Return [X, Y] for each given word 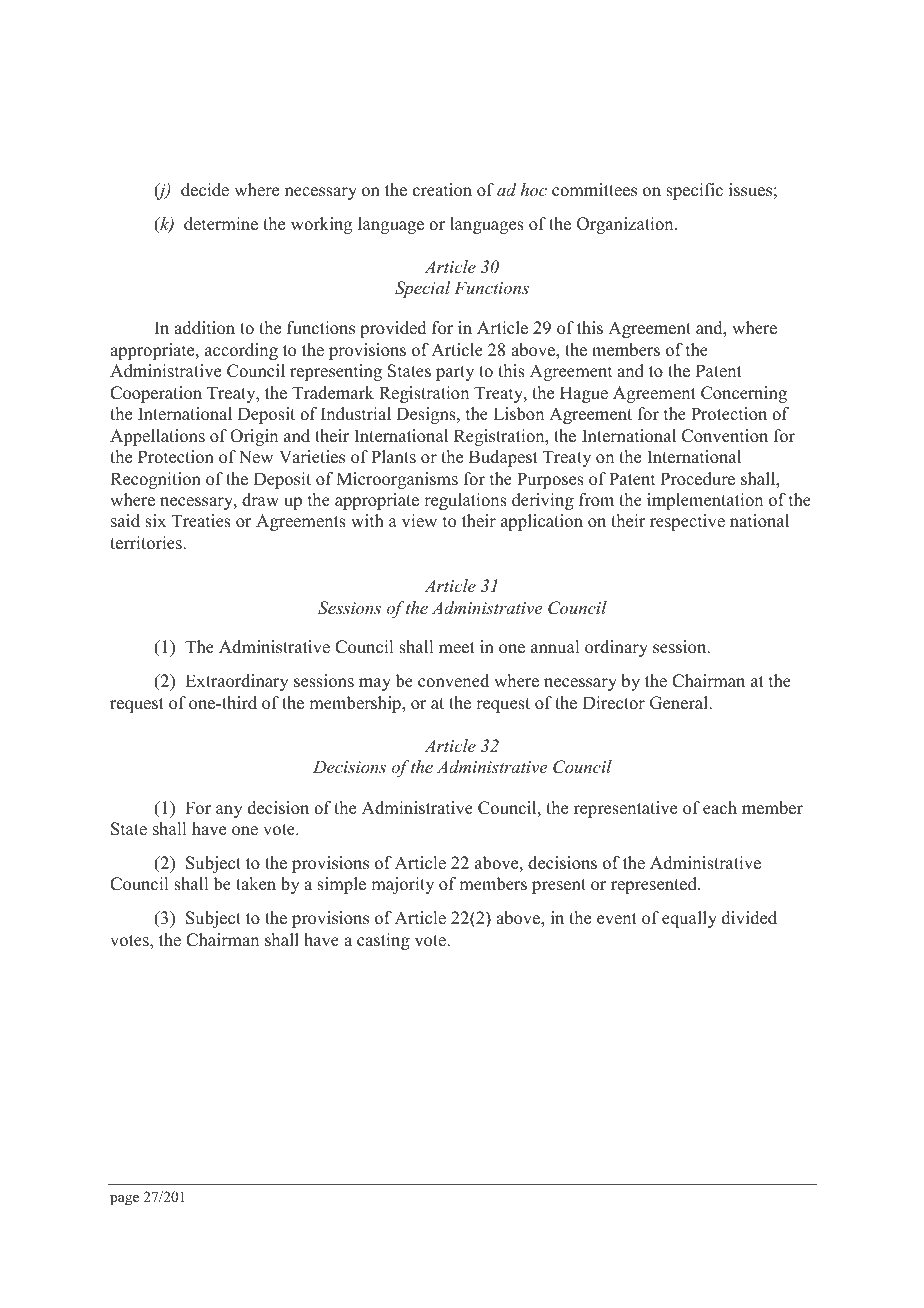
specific [694, 191]
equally [689, 919]
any [229, 811]
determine [221, 224]
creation [442, 190]
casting [383, 941]
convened [453, 681]
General [680, 703]
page [124, 1200]
